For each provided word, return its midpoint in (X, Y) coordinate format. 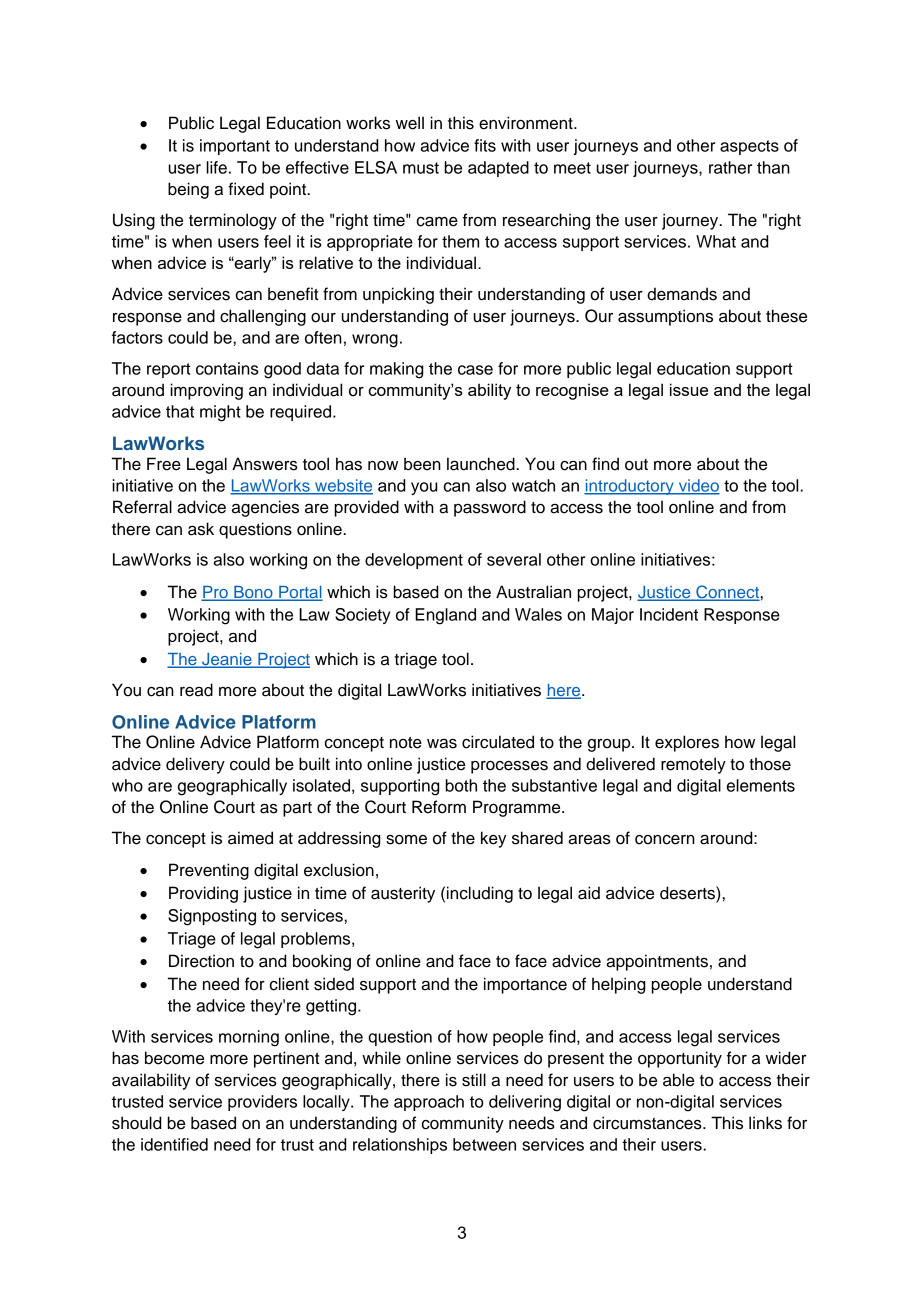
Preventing (209, 871)
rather (730, 167)
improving (206, 391)
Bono (253, 593)
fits (485, 145)
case (475, 370)
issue (689, 389)
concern (665, 840)
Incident (669, 614)
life (216, 167)
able (678, 1080)
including (480, 894)
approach (429, 1103)
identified (174, 1144)
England (445, 616)
